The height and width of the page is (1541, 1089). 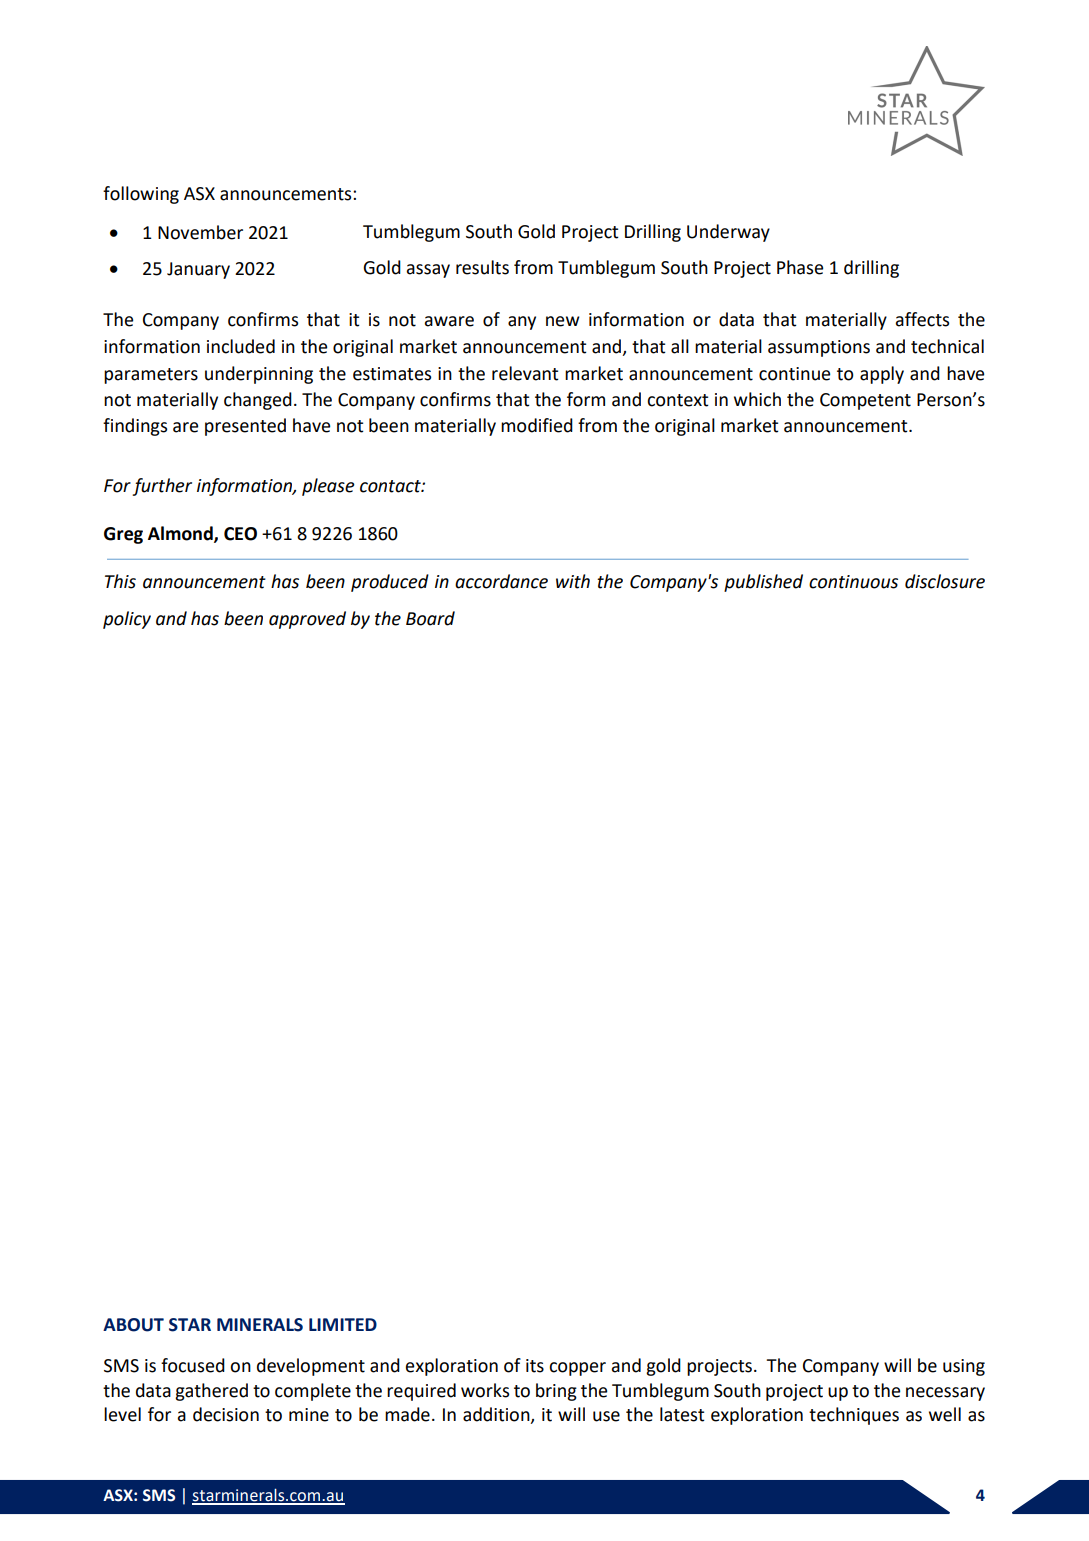 What do you see at coordinates (307, 620) in the page?
I see `approved` at bounding box center [307, 620].
